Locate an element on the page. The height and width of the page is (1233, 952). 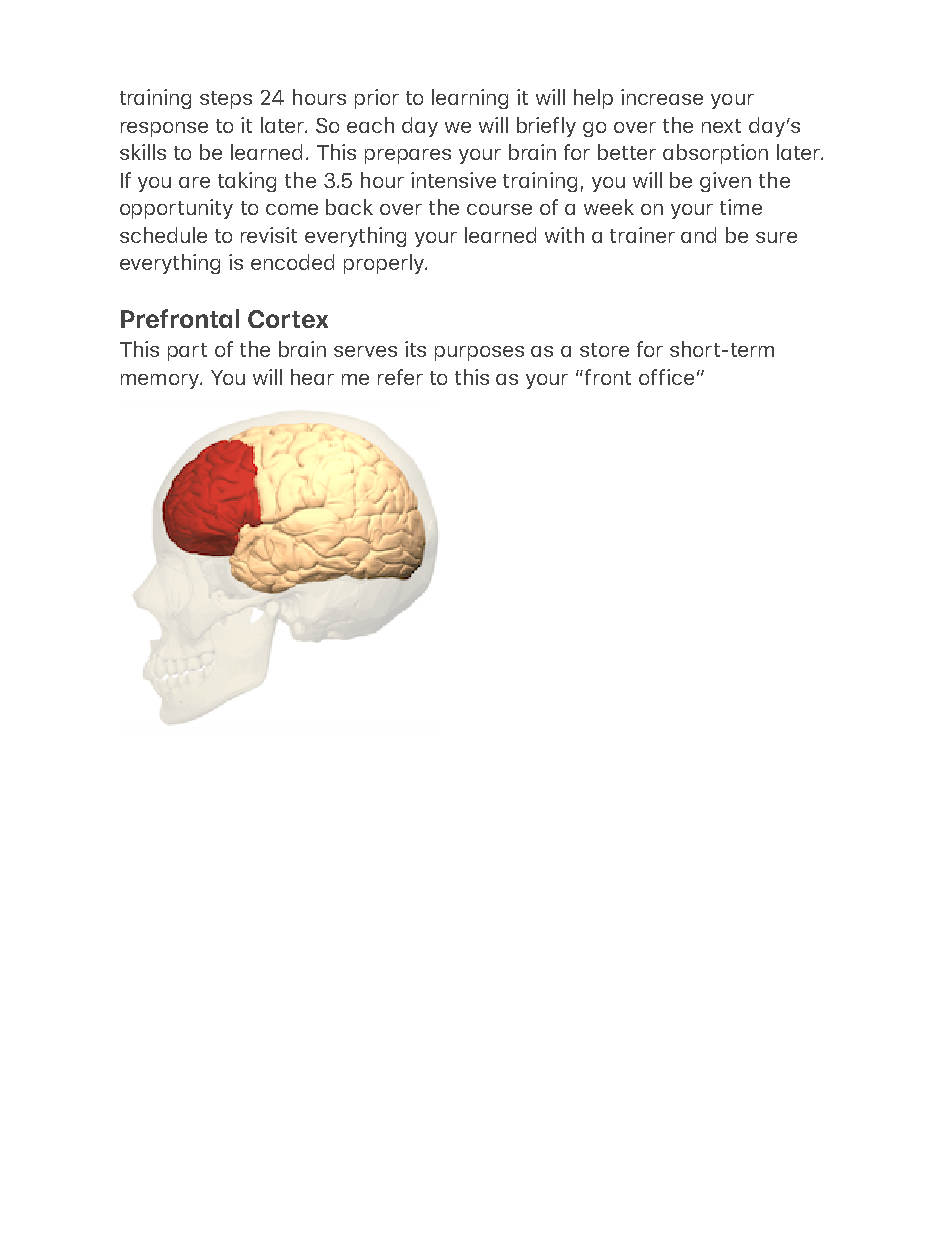
prior is located at coordinates (377, 99).
